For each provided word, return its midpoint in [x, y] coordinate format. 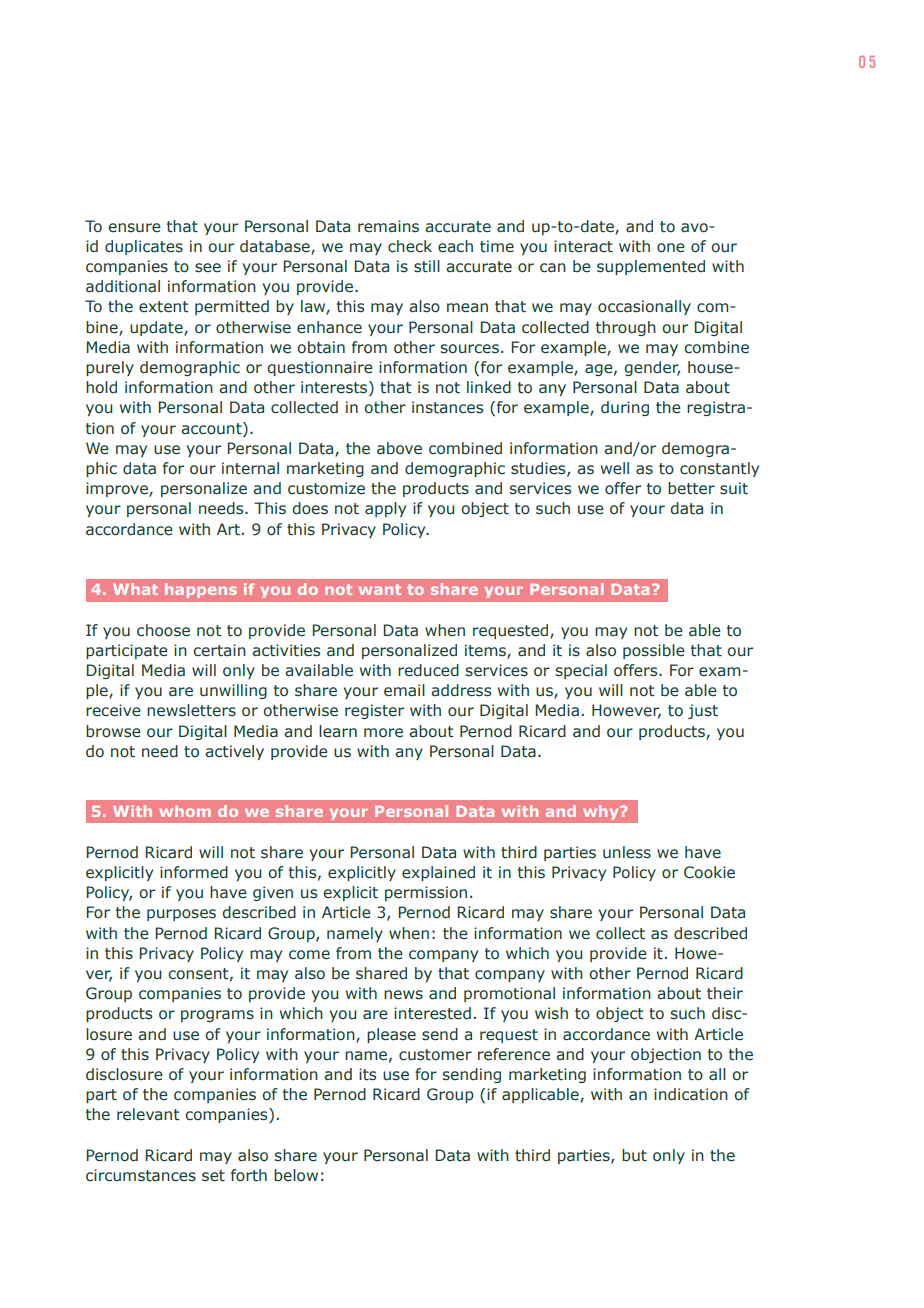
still [427, 266]
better [691, 488]
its [367, 1074]
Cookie [709, 872]
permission [426, 893]
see [208, 268]
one [671, 248]
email [404, 690]
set [213, 1176]
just [703, 711]
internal [250, 468]
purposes [181, 915]
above [399, 448]
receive [113, 710]
